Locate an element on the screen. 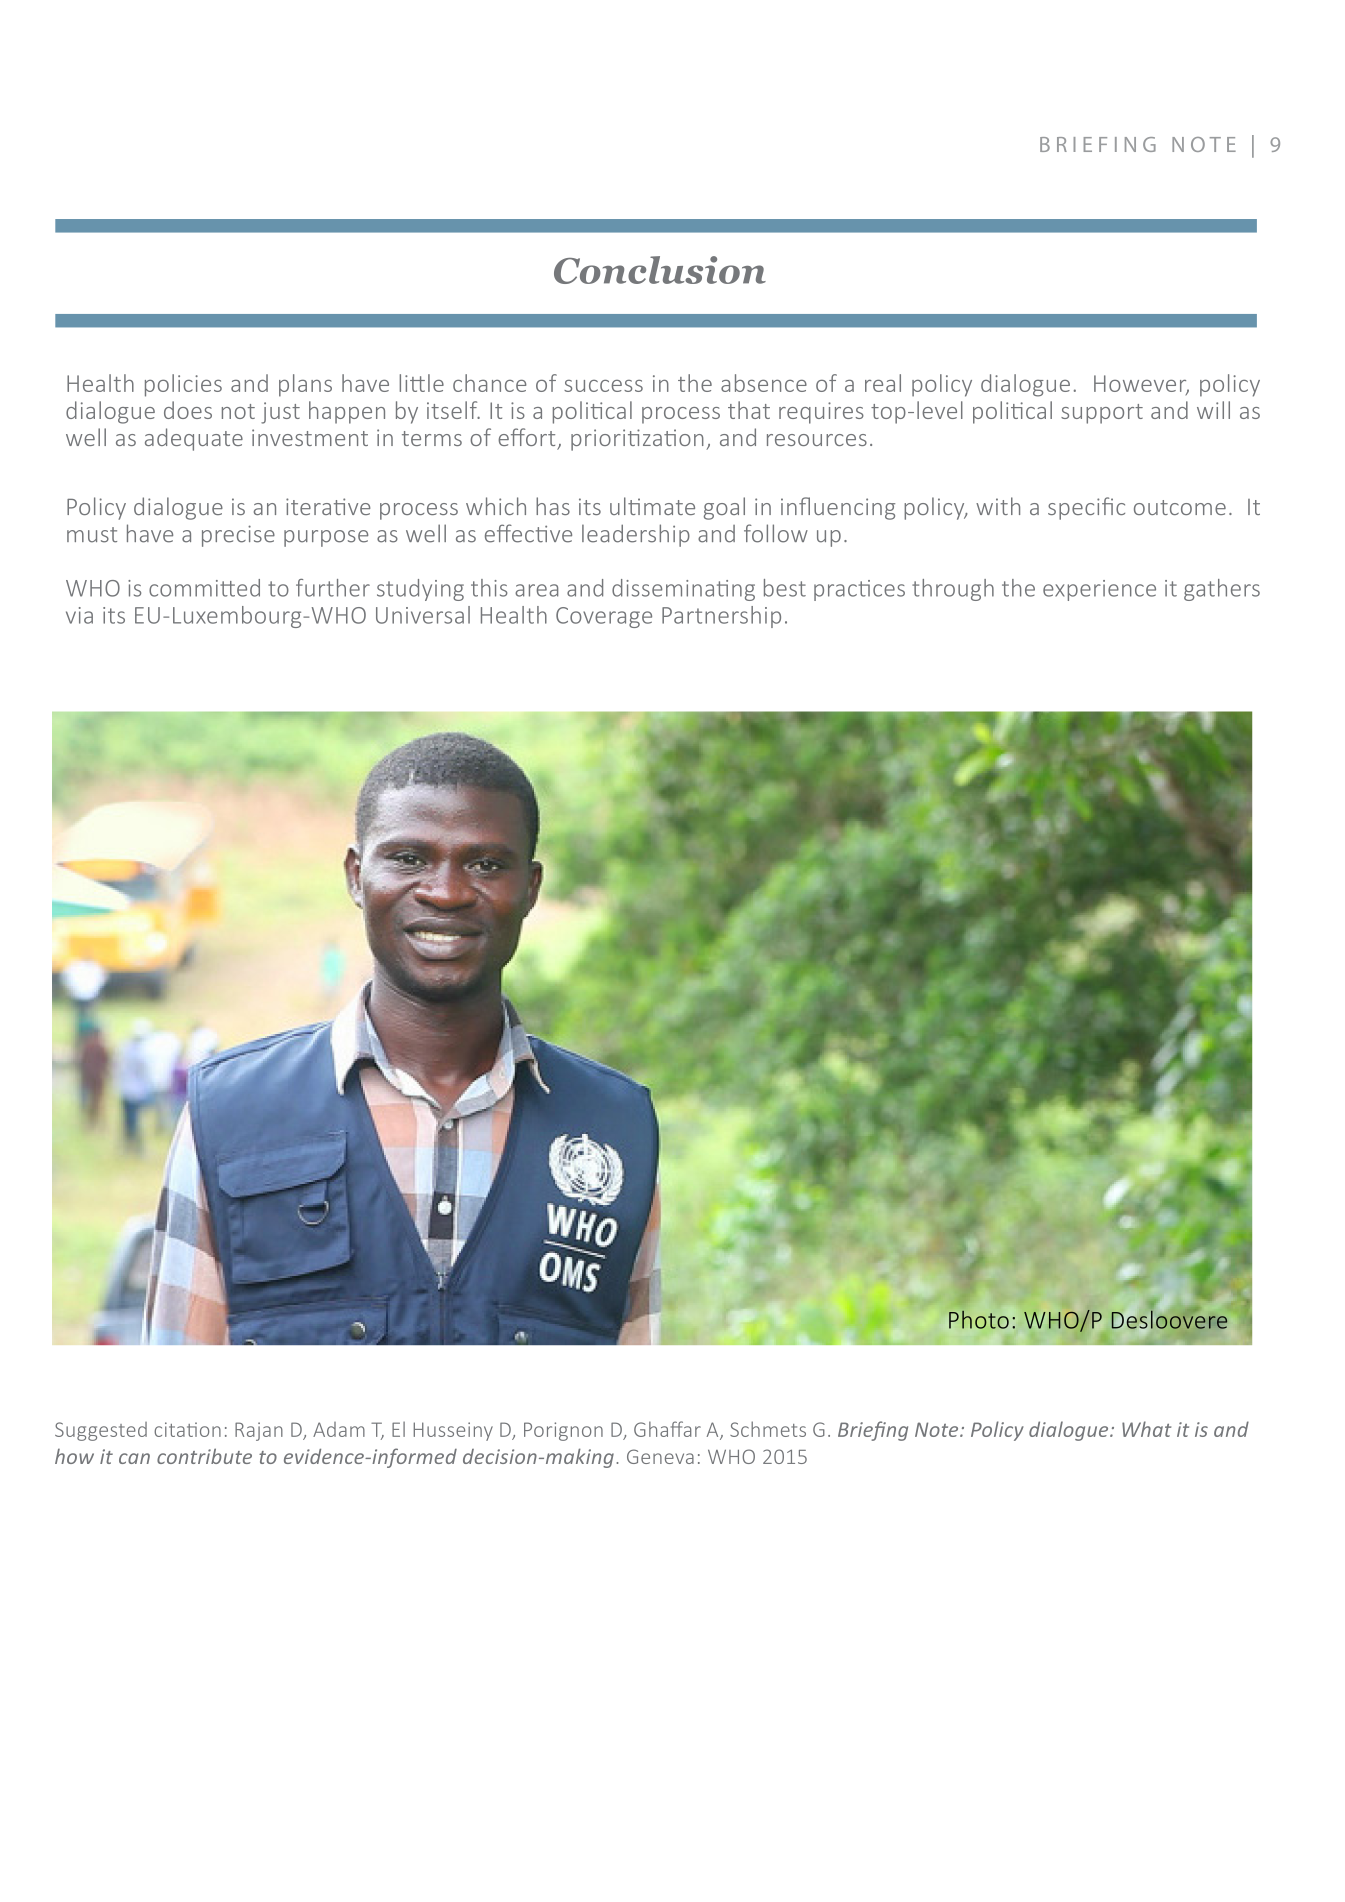 This screenshot has width=1345, height=1902. Rajan is located at coordinates (259, 1431).
